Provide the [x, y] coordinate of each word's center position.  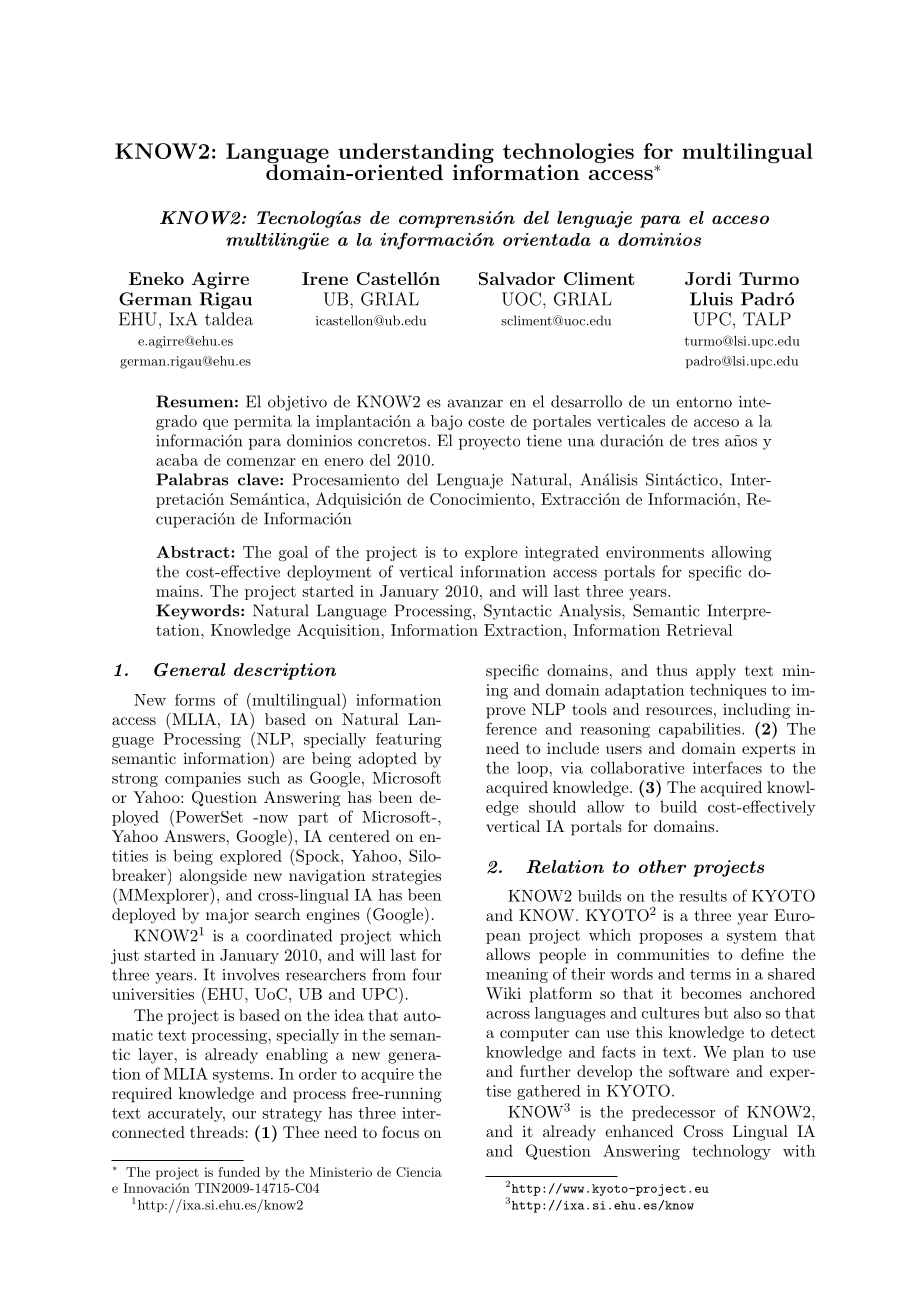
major [227, 916]
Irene [325, 278]
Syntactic [518, 612]
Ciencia [419, 1172]
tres [705, 441]
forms [195, 700]
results [703, 896]
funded [239, 1172]
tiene [544, 441]
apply [716, 672]
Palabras [192, 479]
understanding [416, 154]
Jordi [708, 278]
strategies [406, 877]
